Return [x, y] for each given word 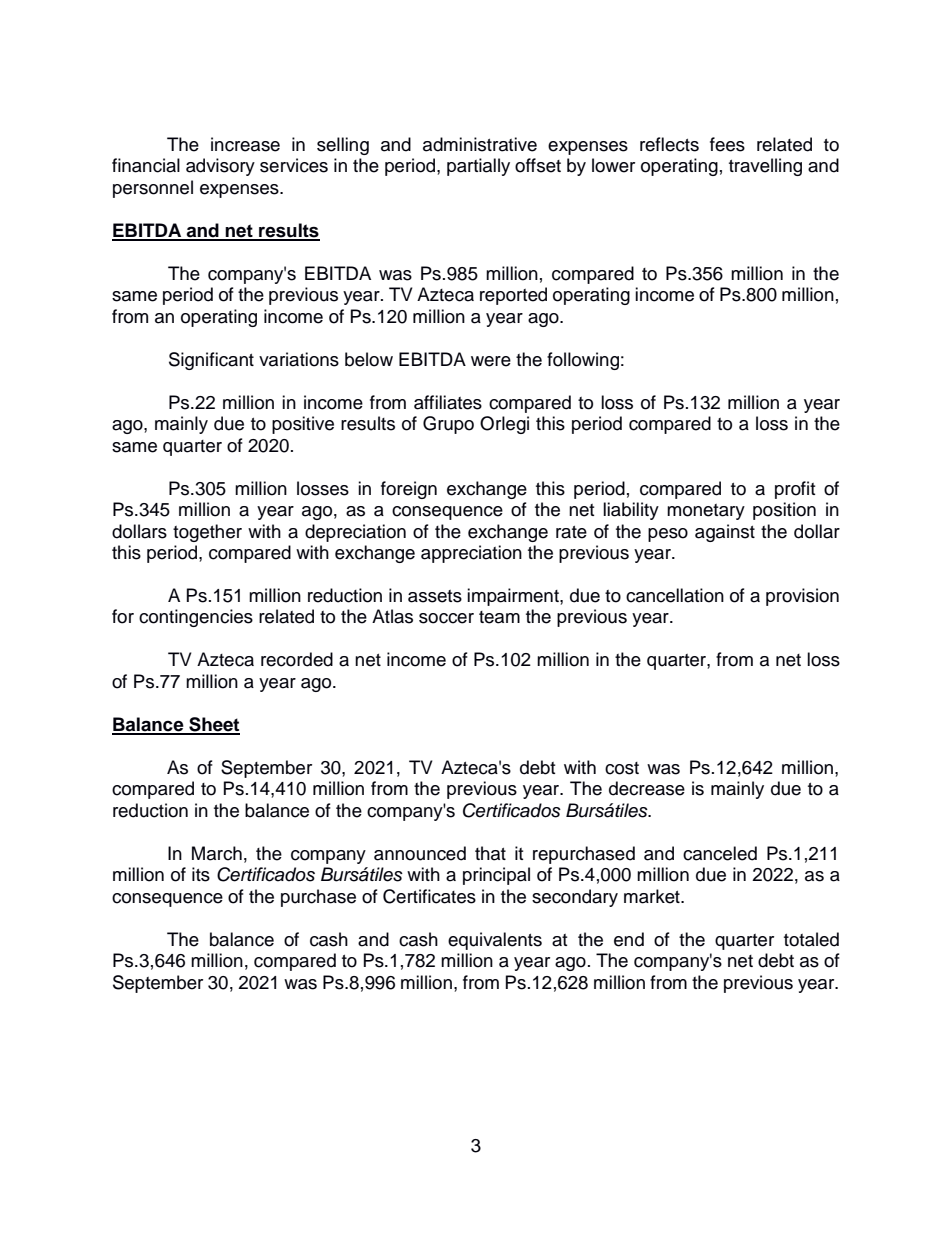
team [499, 617]
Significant [211, 361]
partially [478, 167]
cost [622, 768]
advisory [220, 167]
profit [795, 490]
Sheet [213, 725]
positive [303, 425]
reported [513, 296]
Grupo [448, 425]
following [583, 361]
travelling [765, 167]
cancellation [675, 595]
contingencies [196, 618]
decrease [647, 788]
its [201, 874]
